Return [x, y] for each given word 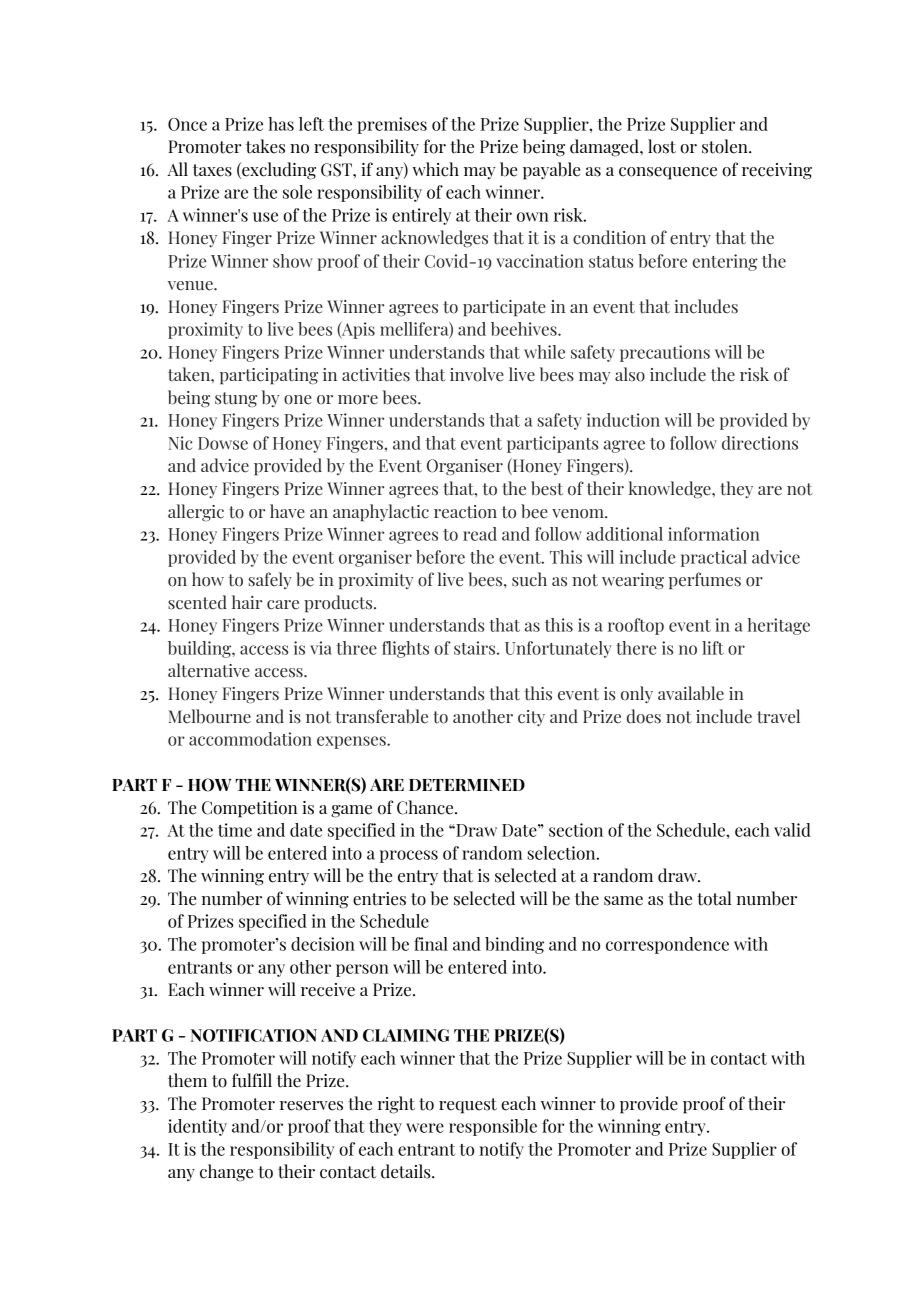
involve [477, 374]
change [226, 1173]
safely [270, 580]
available [691, 693]
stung [236, 400]
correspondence [667, 945]
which [436, 169]
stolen [726, 146]
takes [265, 146]
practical [714, 558]
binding [514, 945]
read [480, 534]
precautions [665, 353]
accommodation [250, 739]
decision [323, 944]
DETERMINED [467, 785]
